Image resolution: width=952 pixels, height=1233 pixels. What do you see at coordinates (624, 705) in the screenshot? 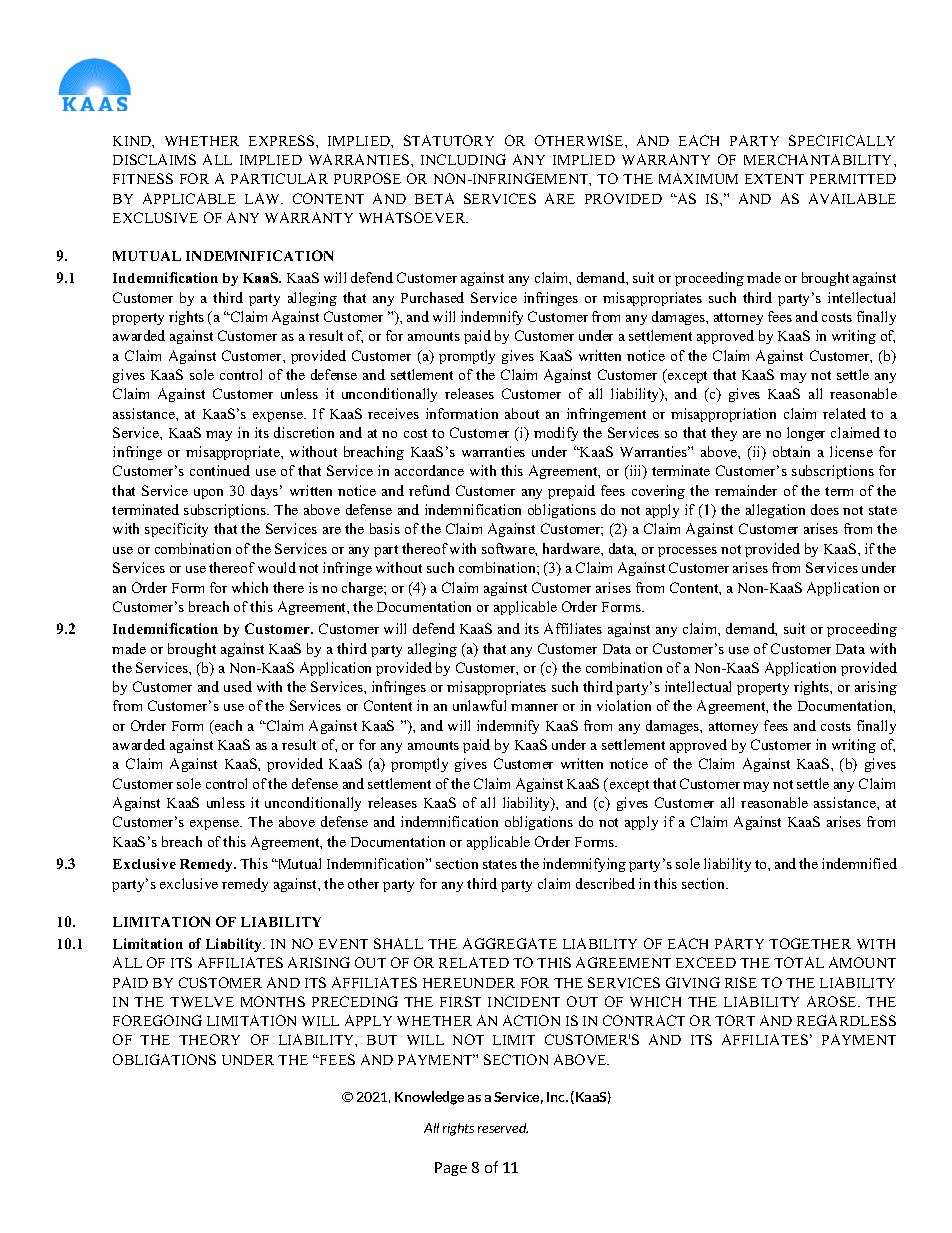
I see `violation` at bounding box center [624, 705].
